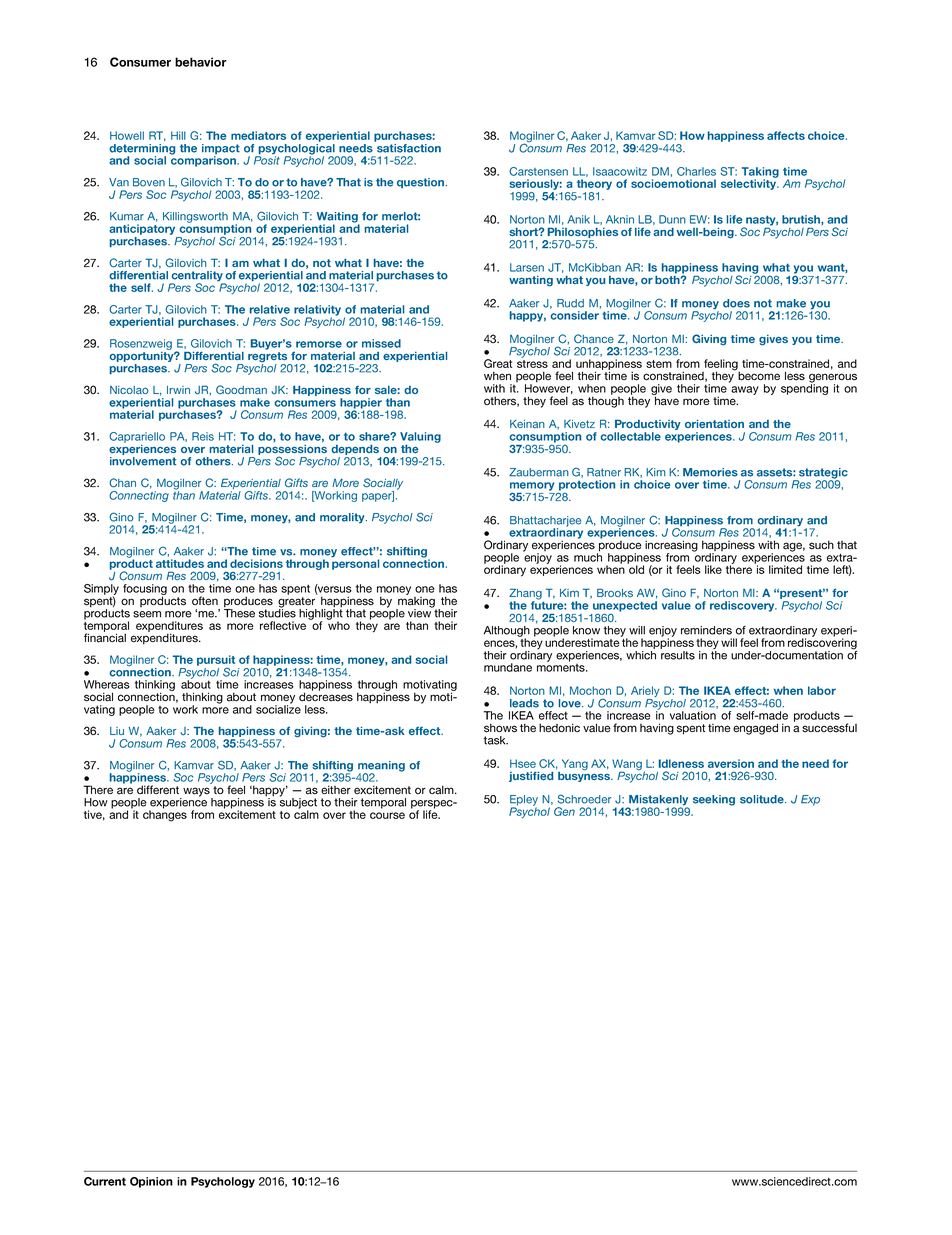 This document has height=1235, width=952. What do you see at coordinates (706, 630) in the document?
I see `reminders` at bounding box center [706, 630].
